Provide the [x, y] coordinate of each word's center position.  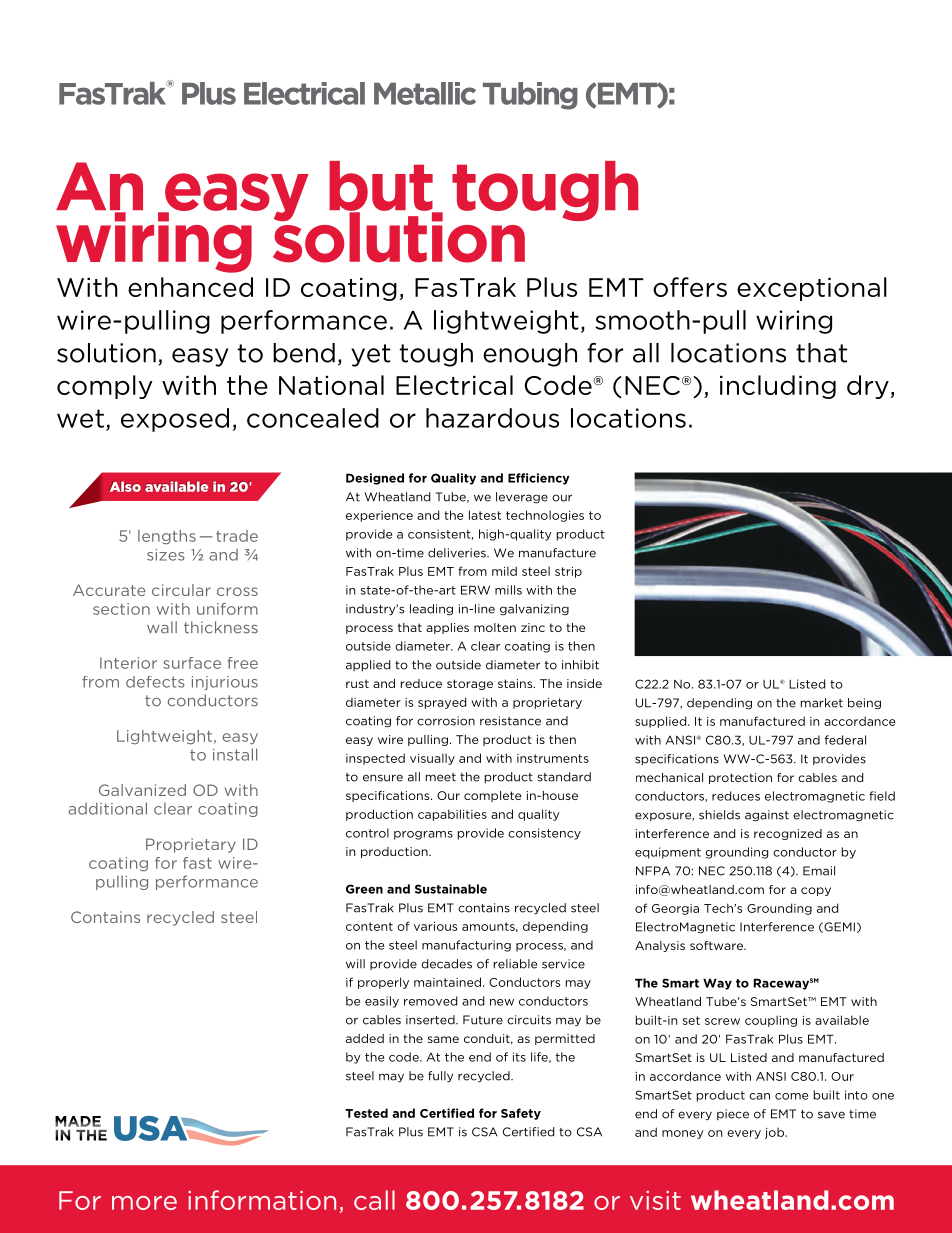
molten [495, 627]
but [382, 187]
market [822, 703]
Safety [521, 1114]
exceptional [812, 289]
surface [192, 663]
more [144, 1203]
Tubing [530, 96]
